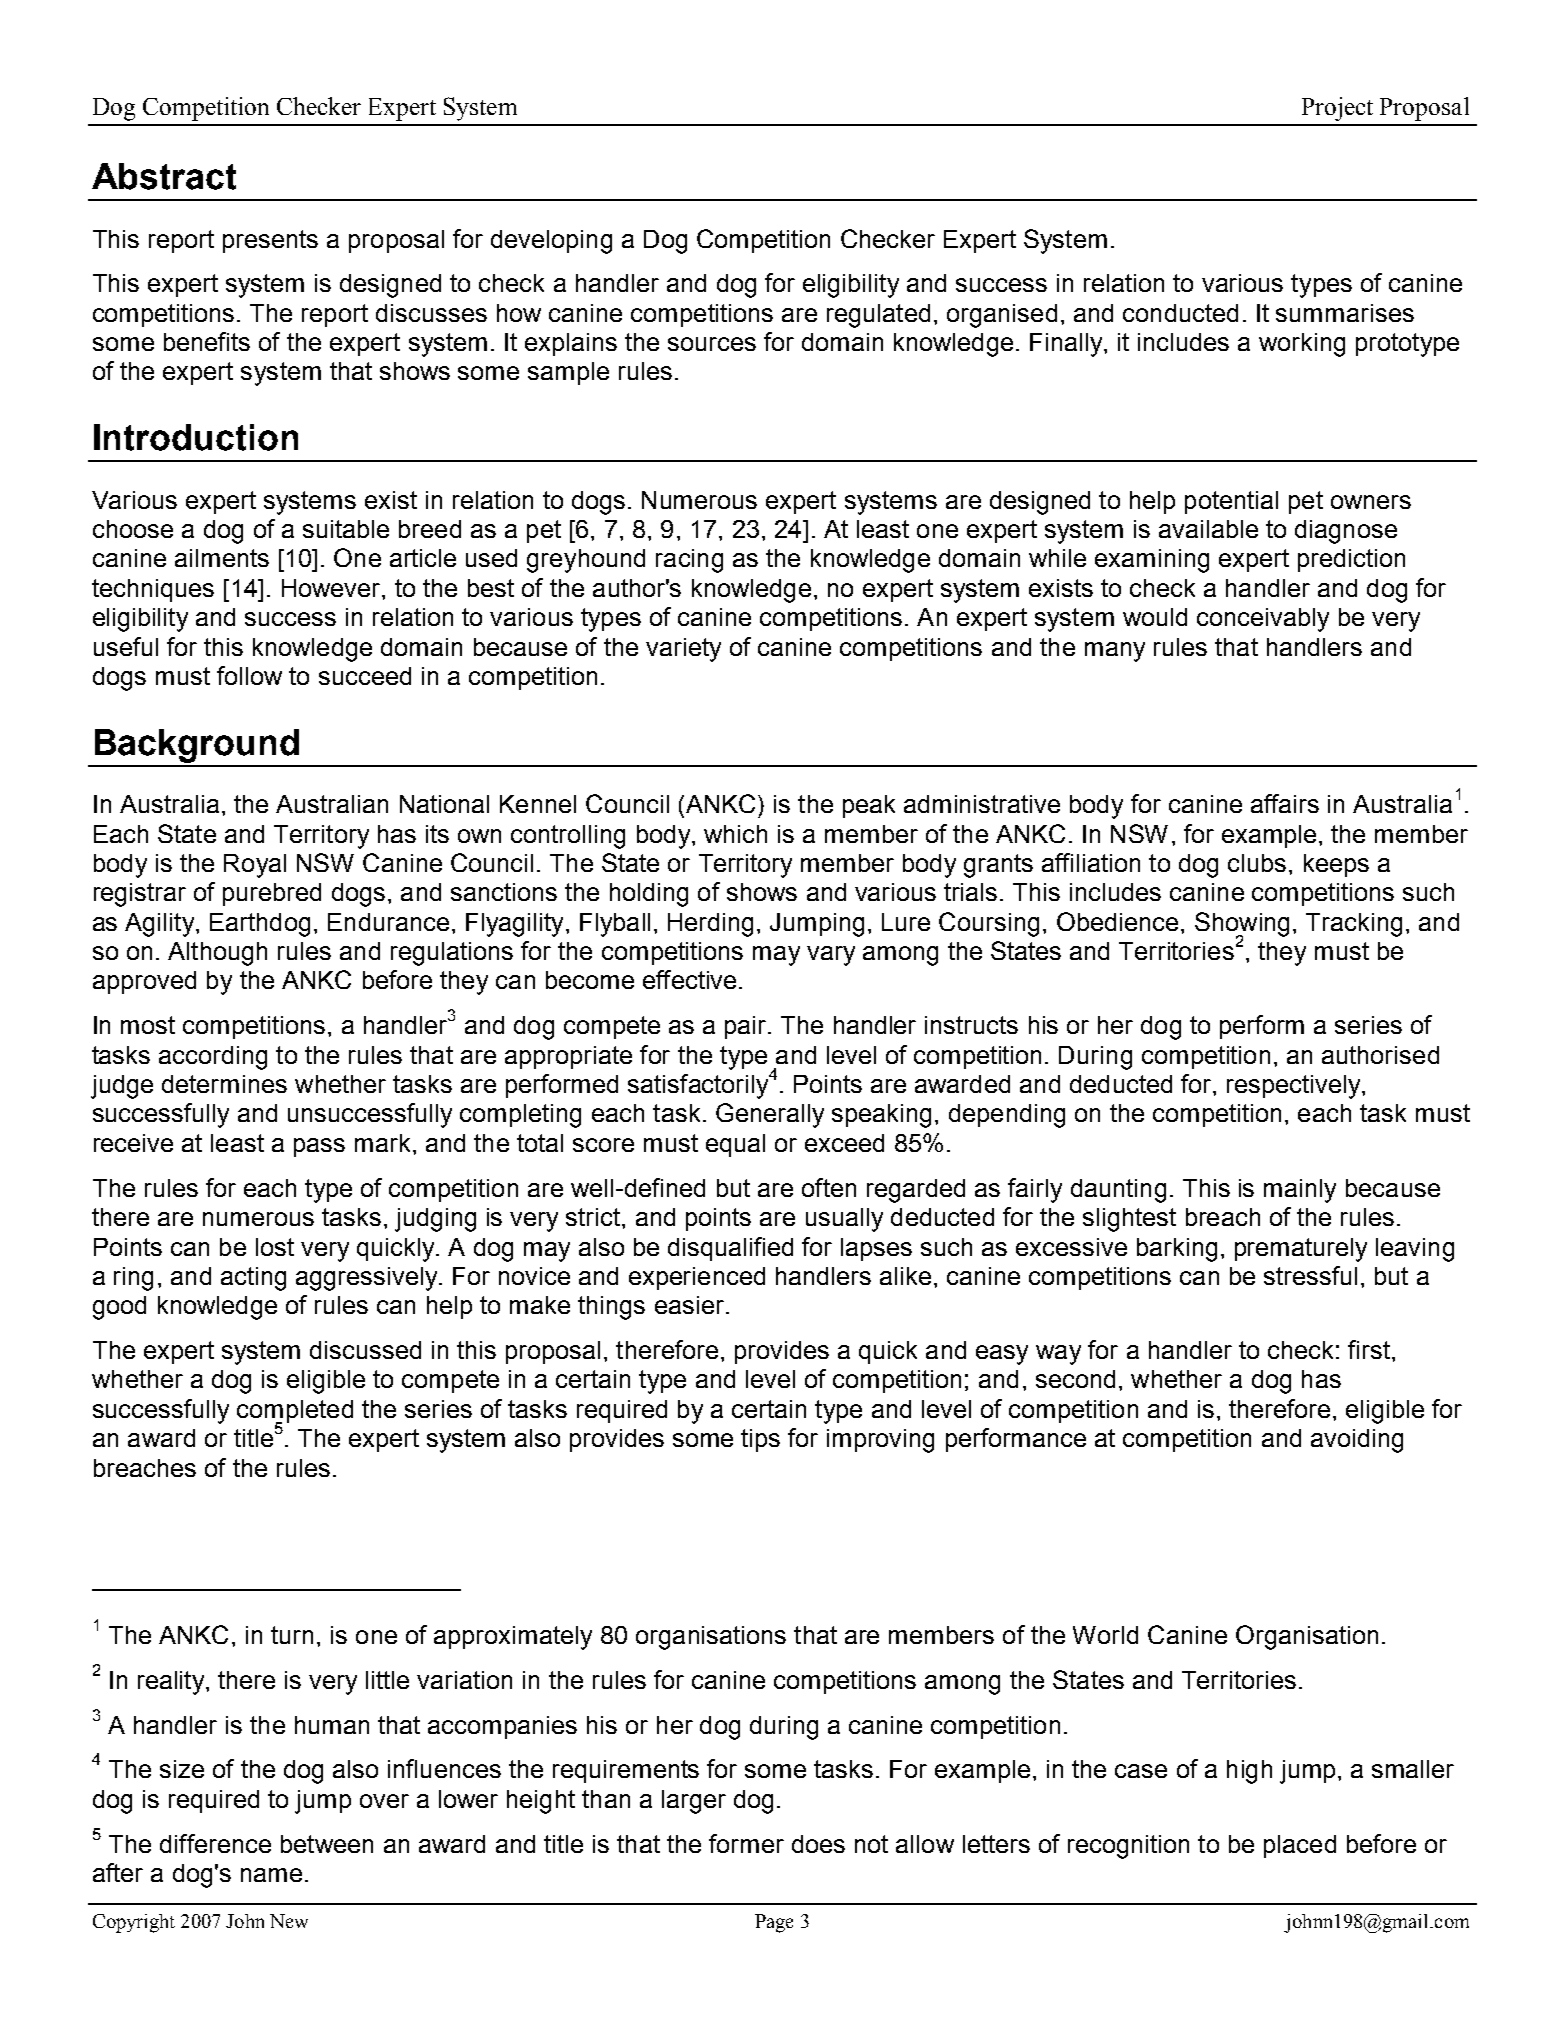 The height and width of the screenshot is (2025, 1565). Describe the element at coordinates (1357, 1441) in the screenshot. I see `avoiding` at that location.
